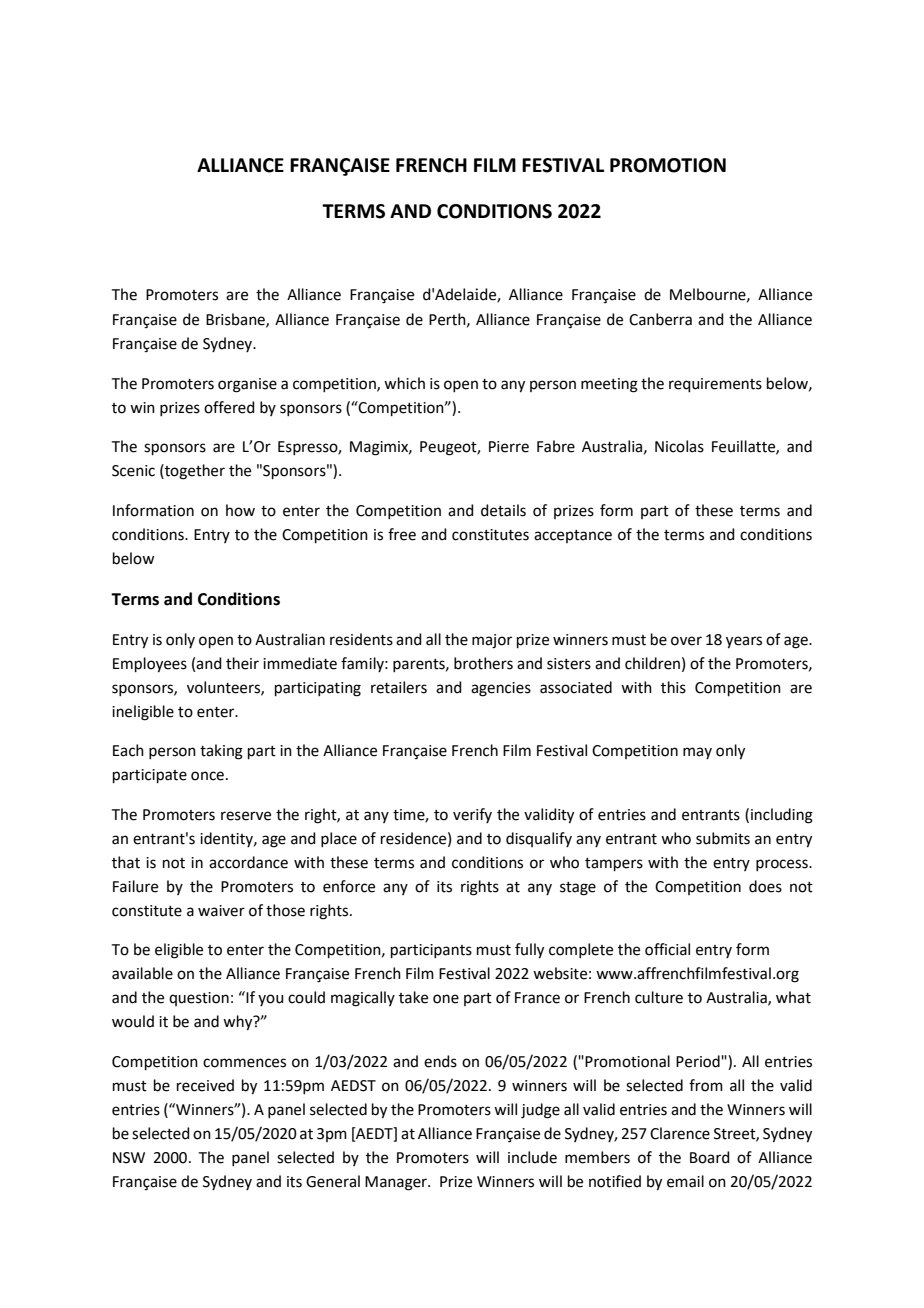 Image resolution: width=924 pixels, height=1308 pixels. Describe the element at coordinates (129, 1158) in the page. I see `NSW` at that location.
